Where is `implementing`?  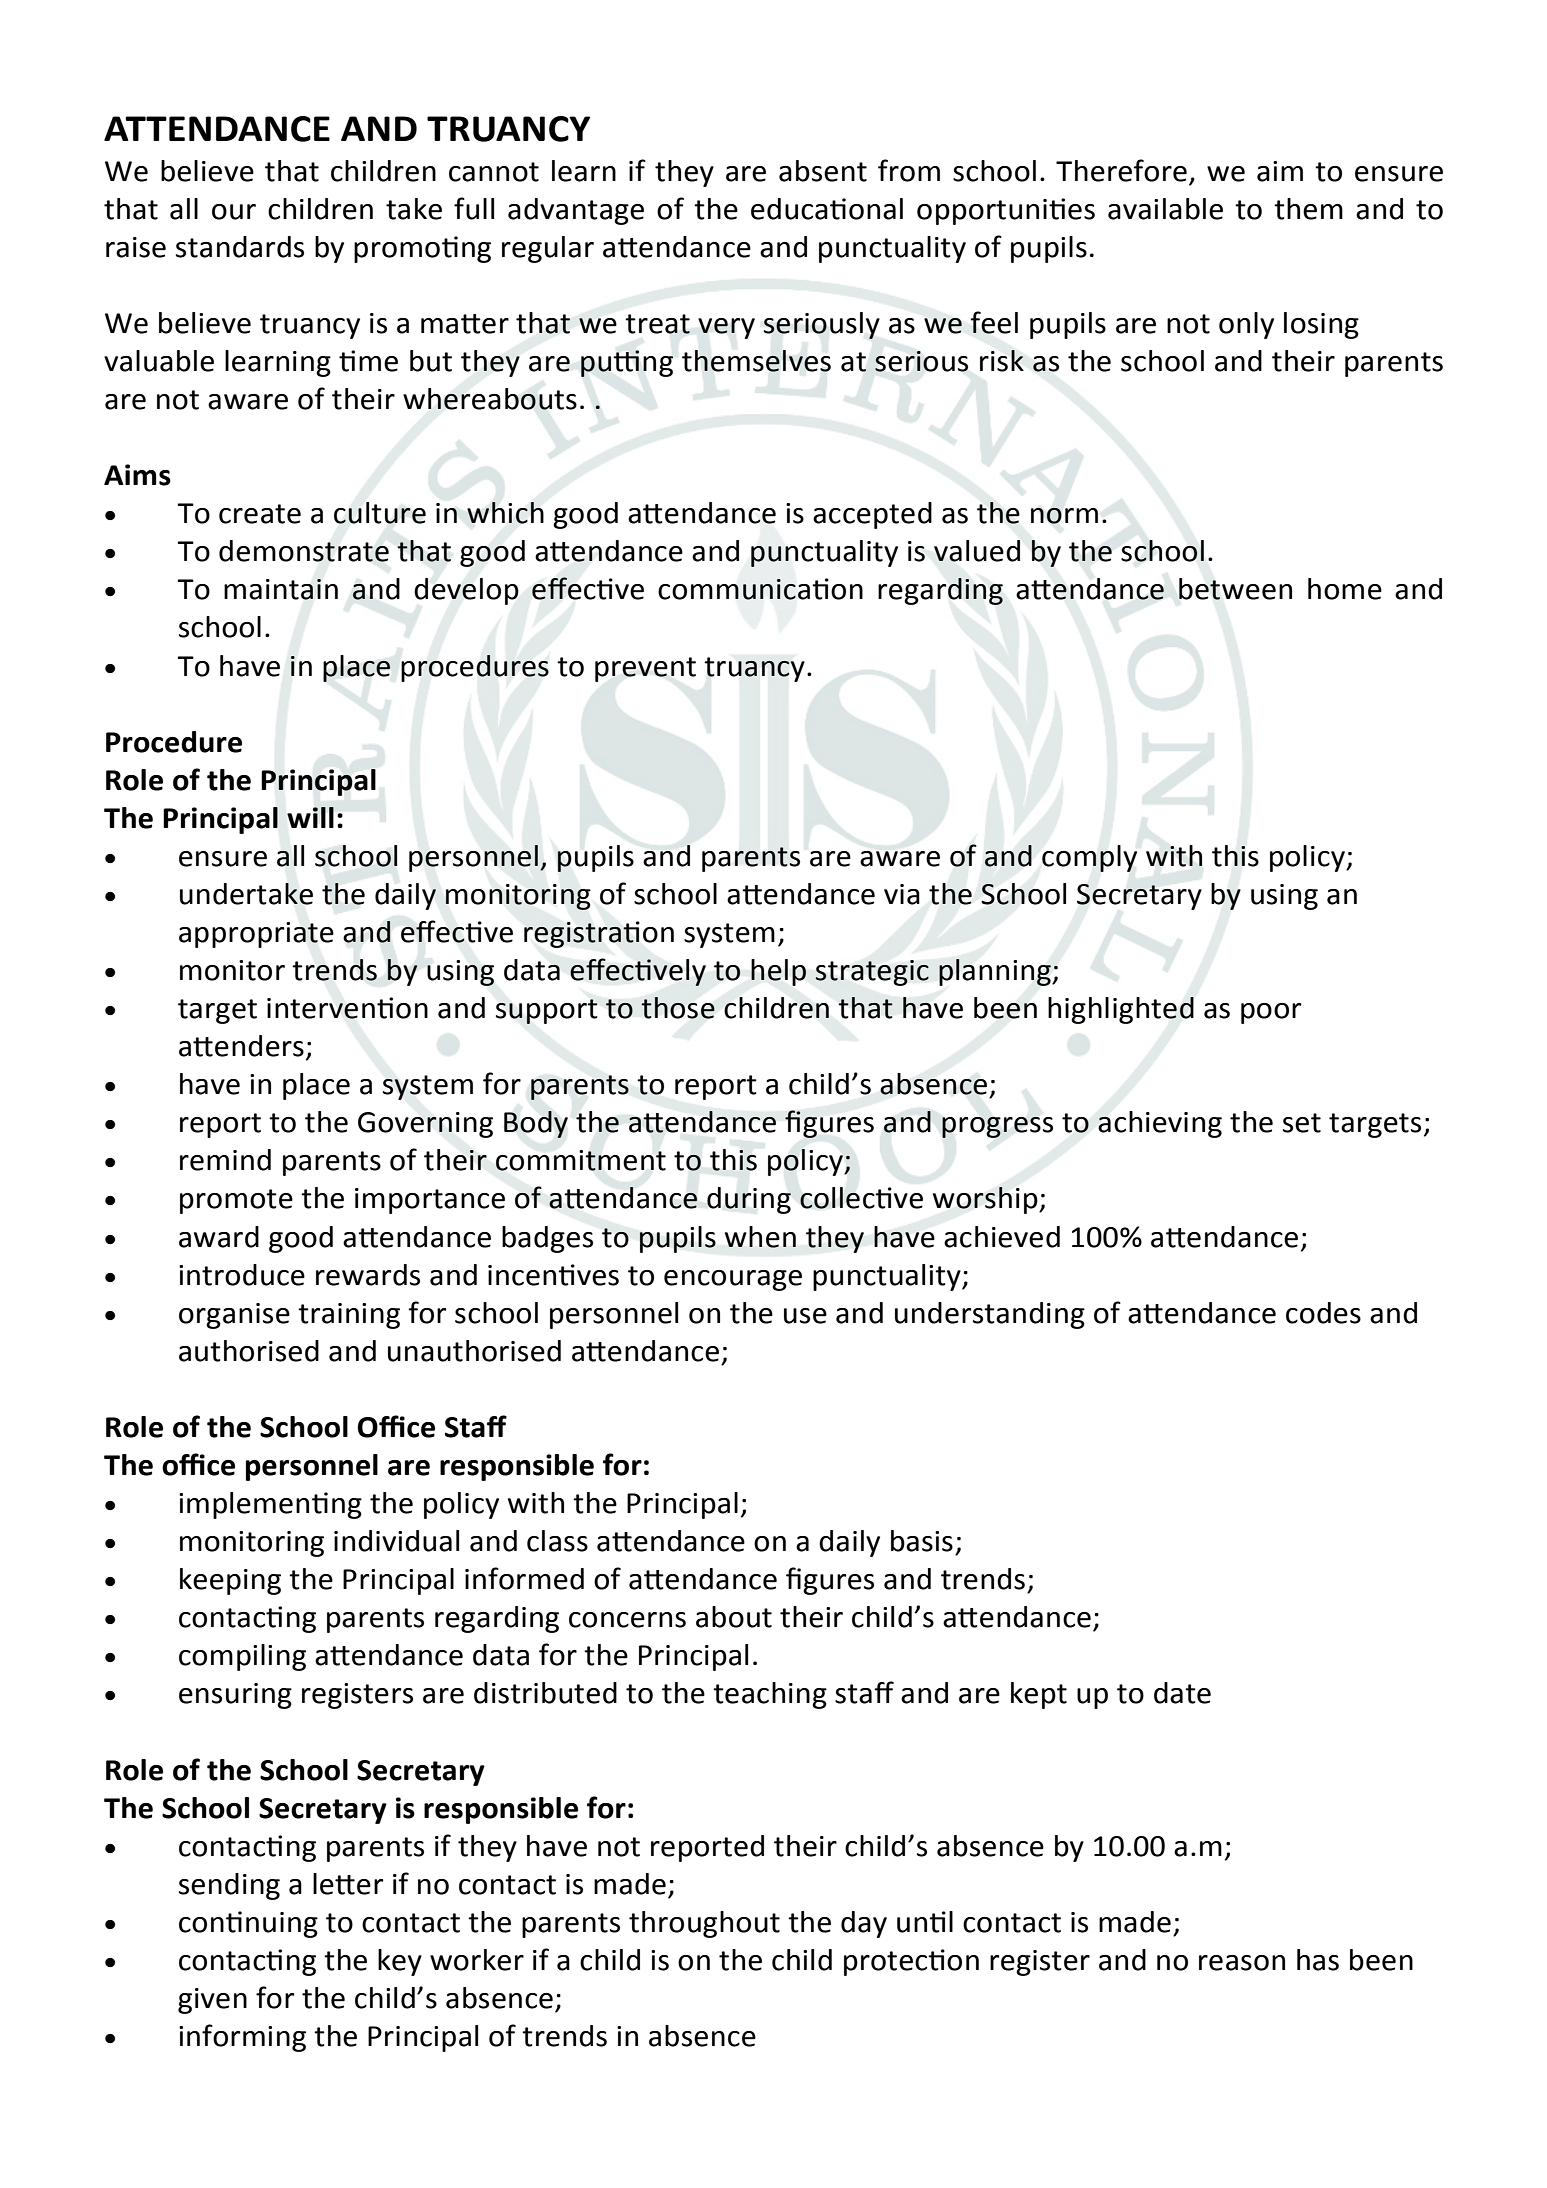 implementing is located at coordinates (270, 1505).
